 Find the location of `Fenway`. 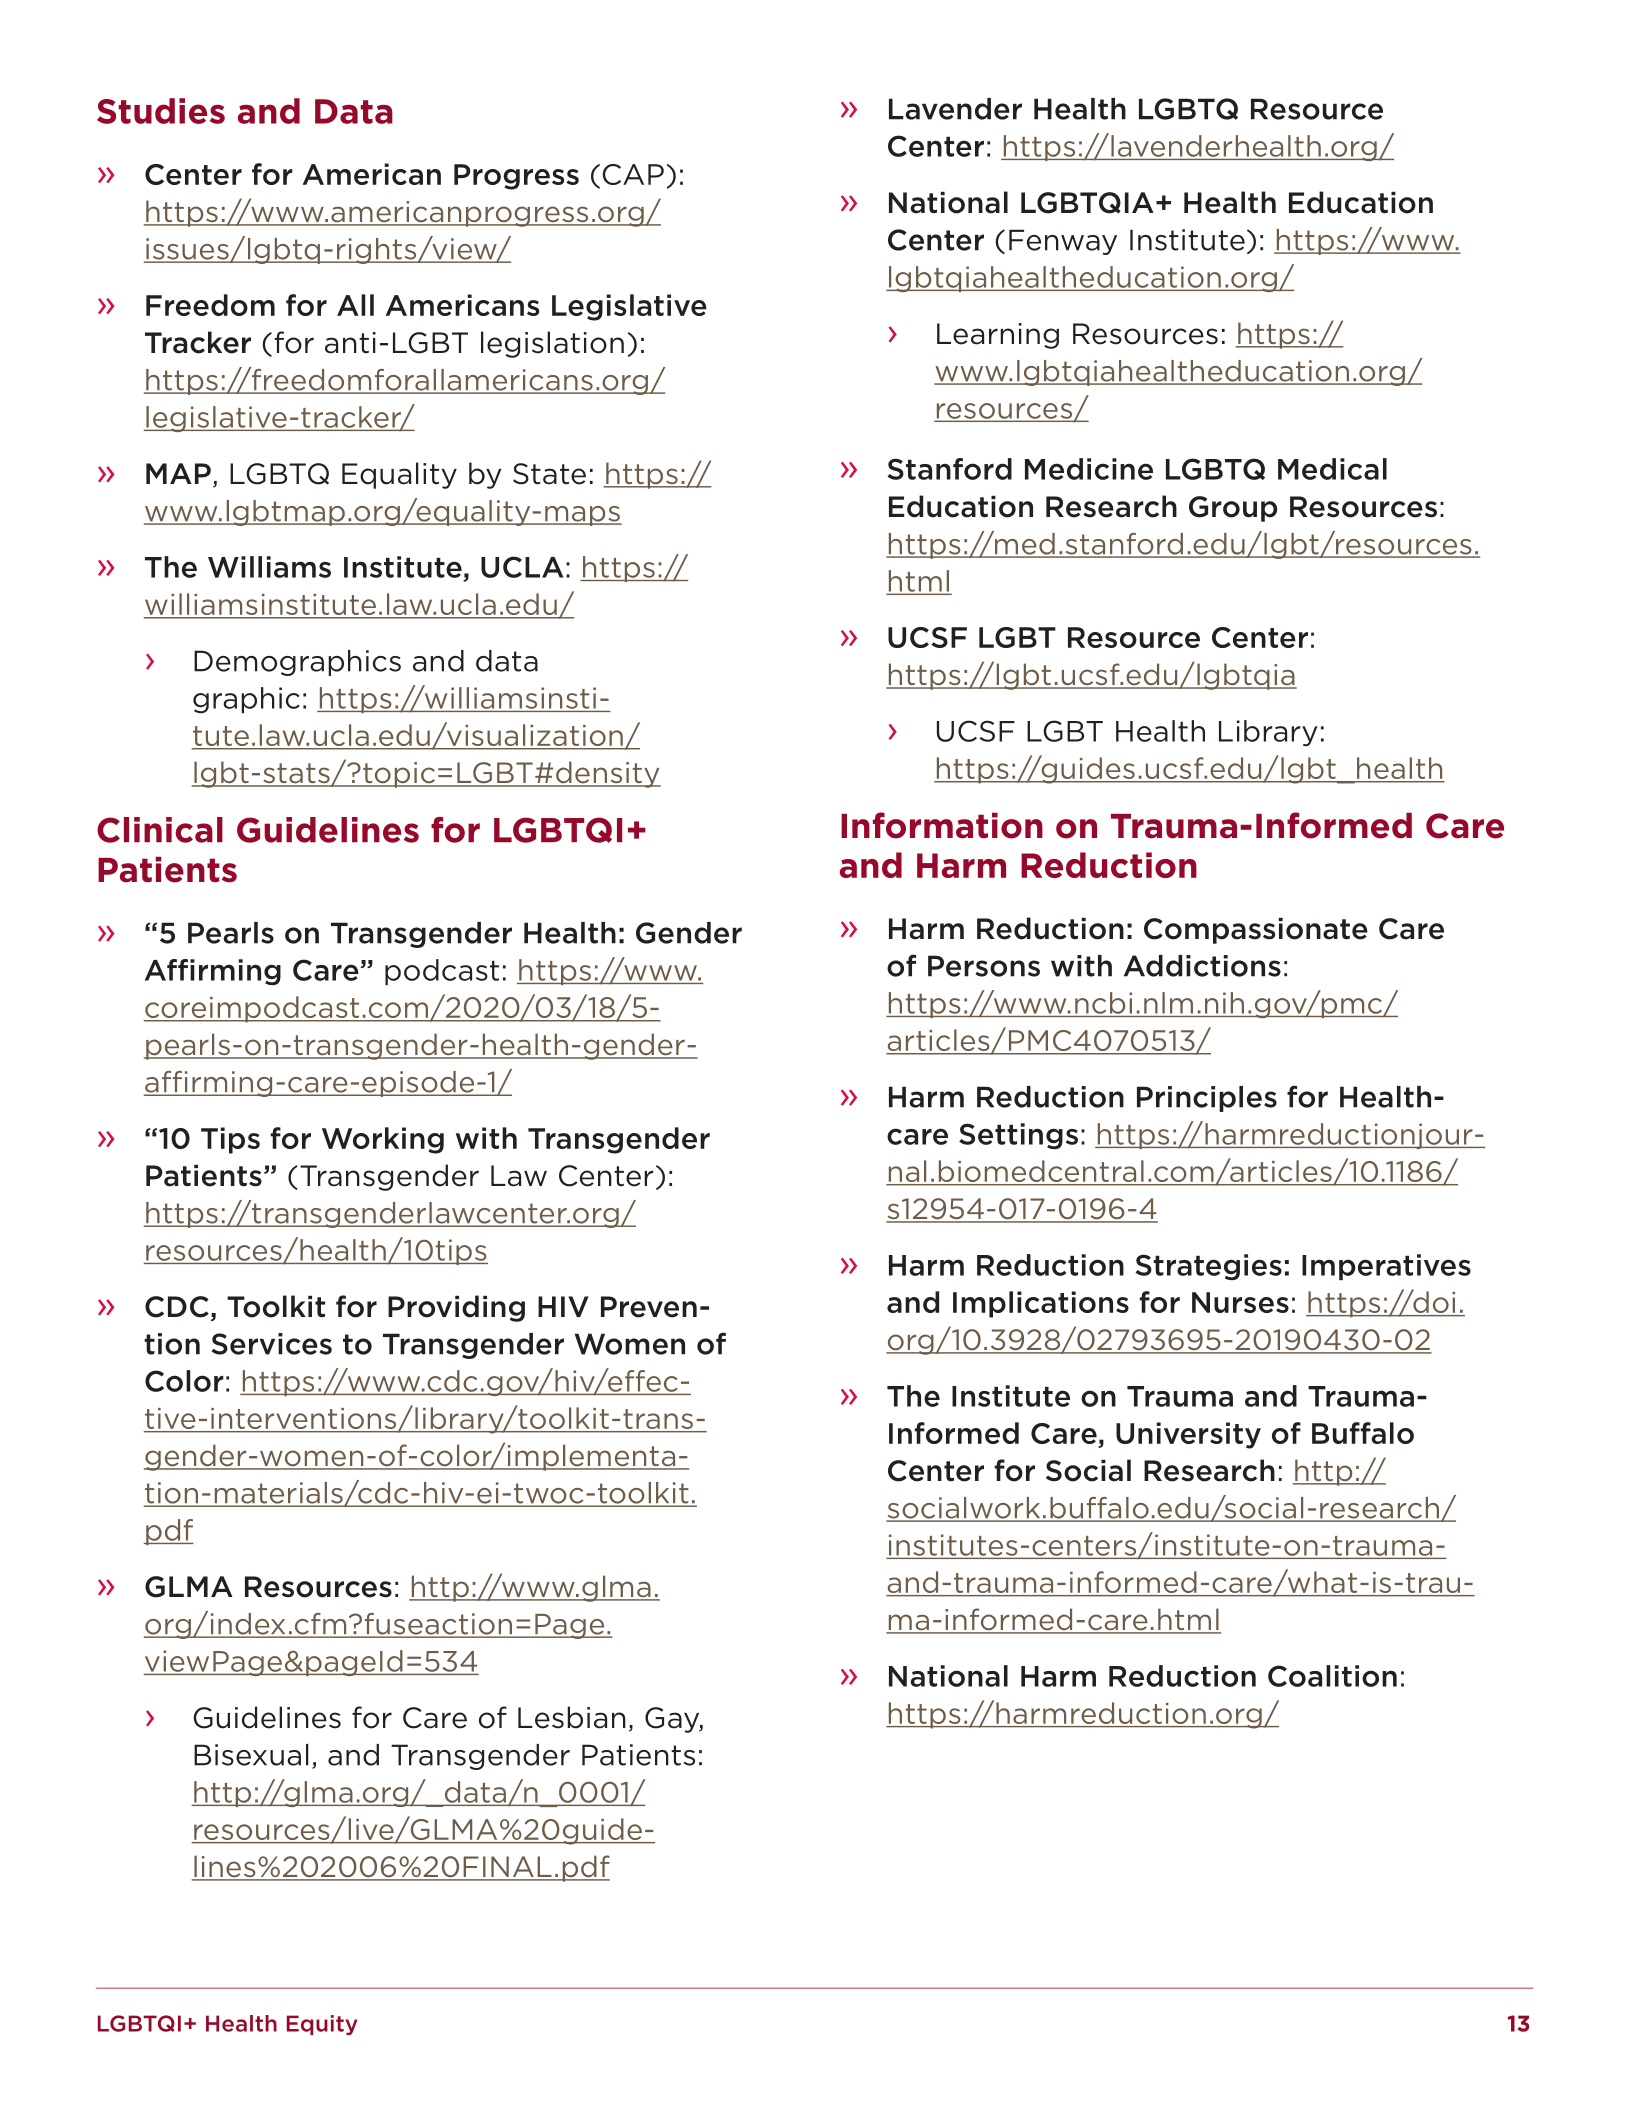

Fenway is located at coordinates (1063, 242).
